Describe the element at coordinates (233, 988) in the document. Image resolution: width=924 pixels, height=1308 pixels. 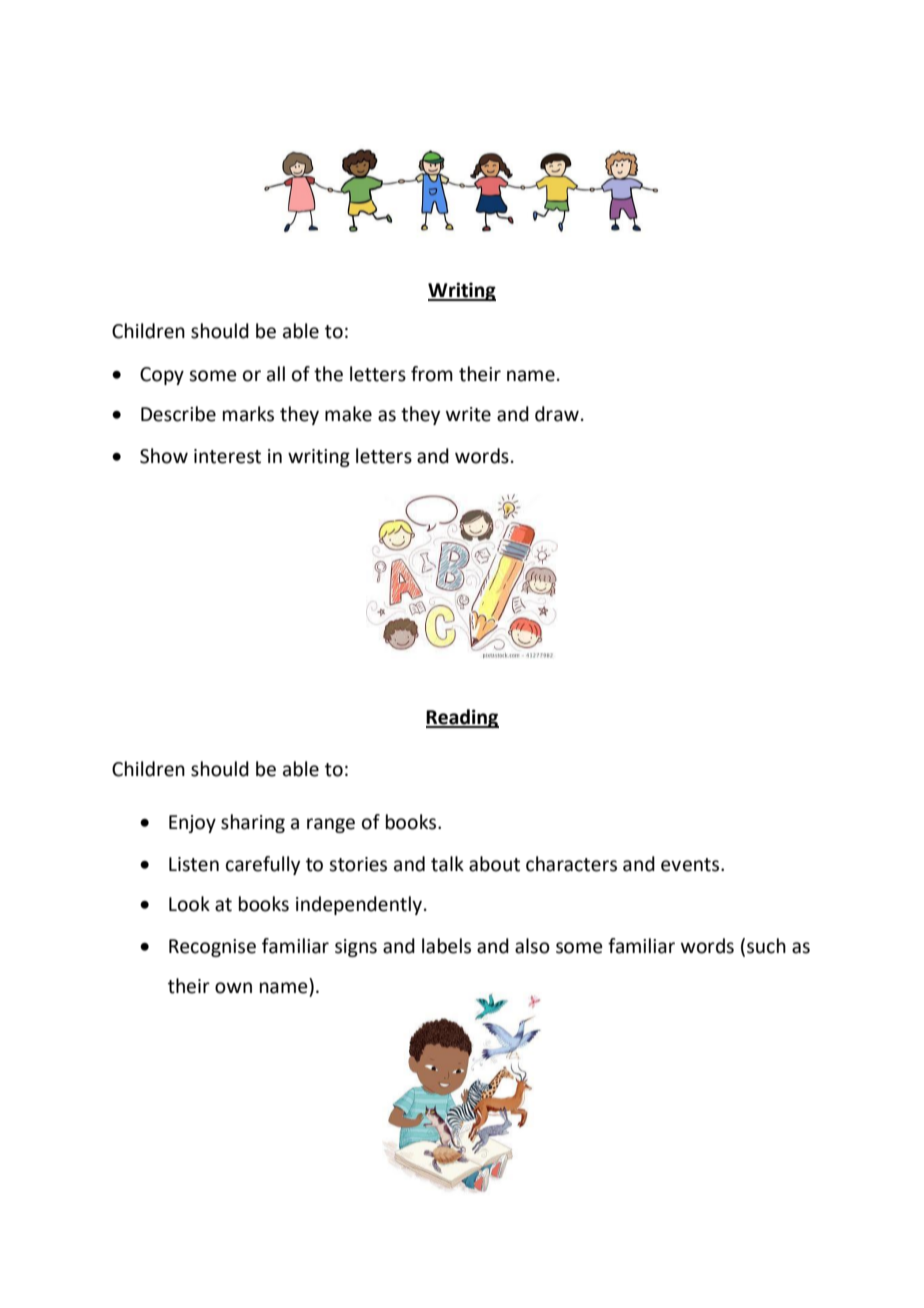
I see `own` at that location.
